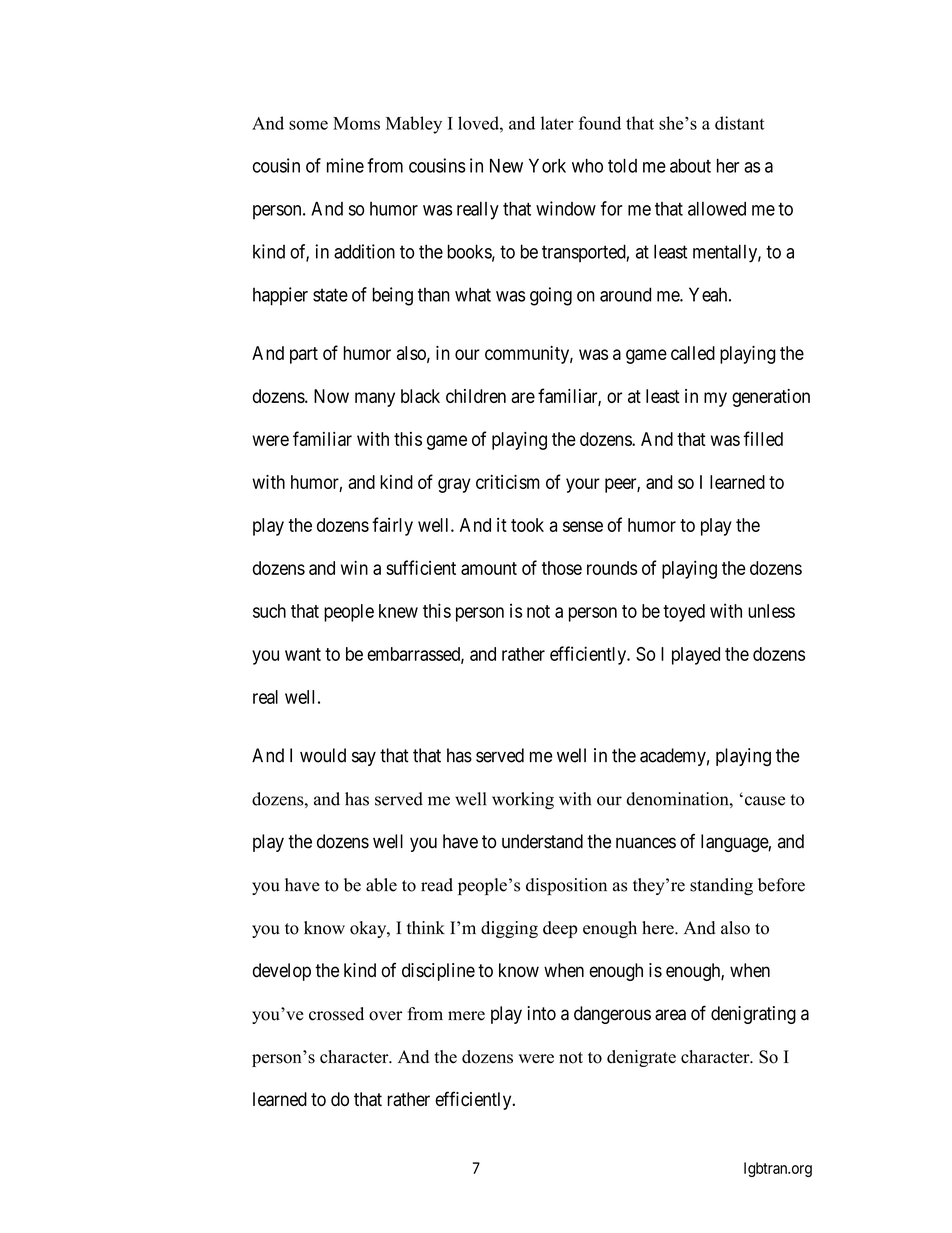 The image size is (952, 1233). I want to click on denigrating, so click(753, 1015).
